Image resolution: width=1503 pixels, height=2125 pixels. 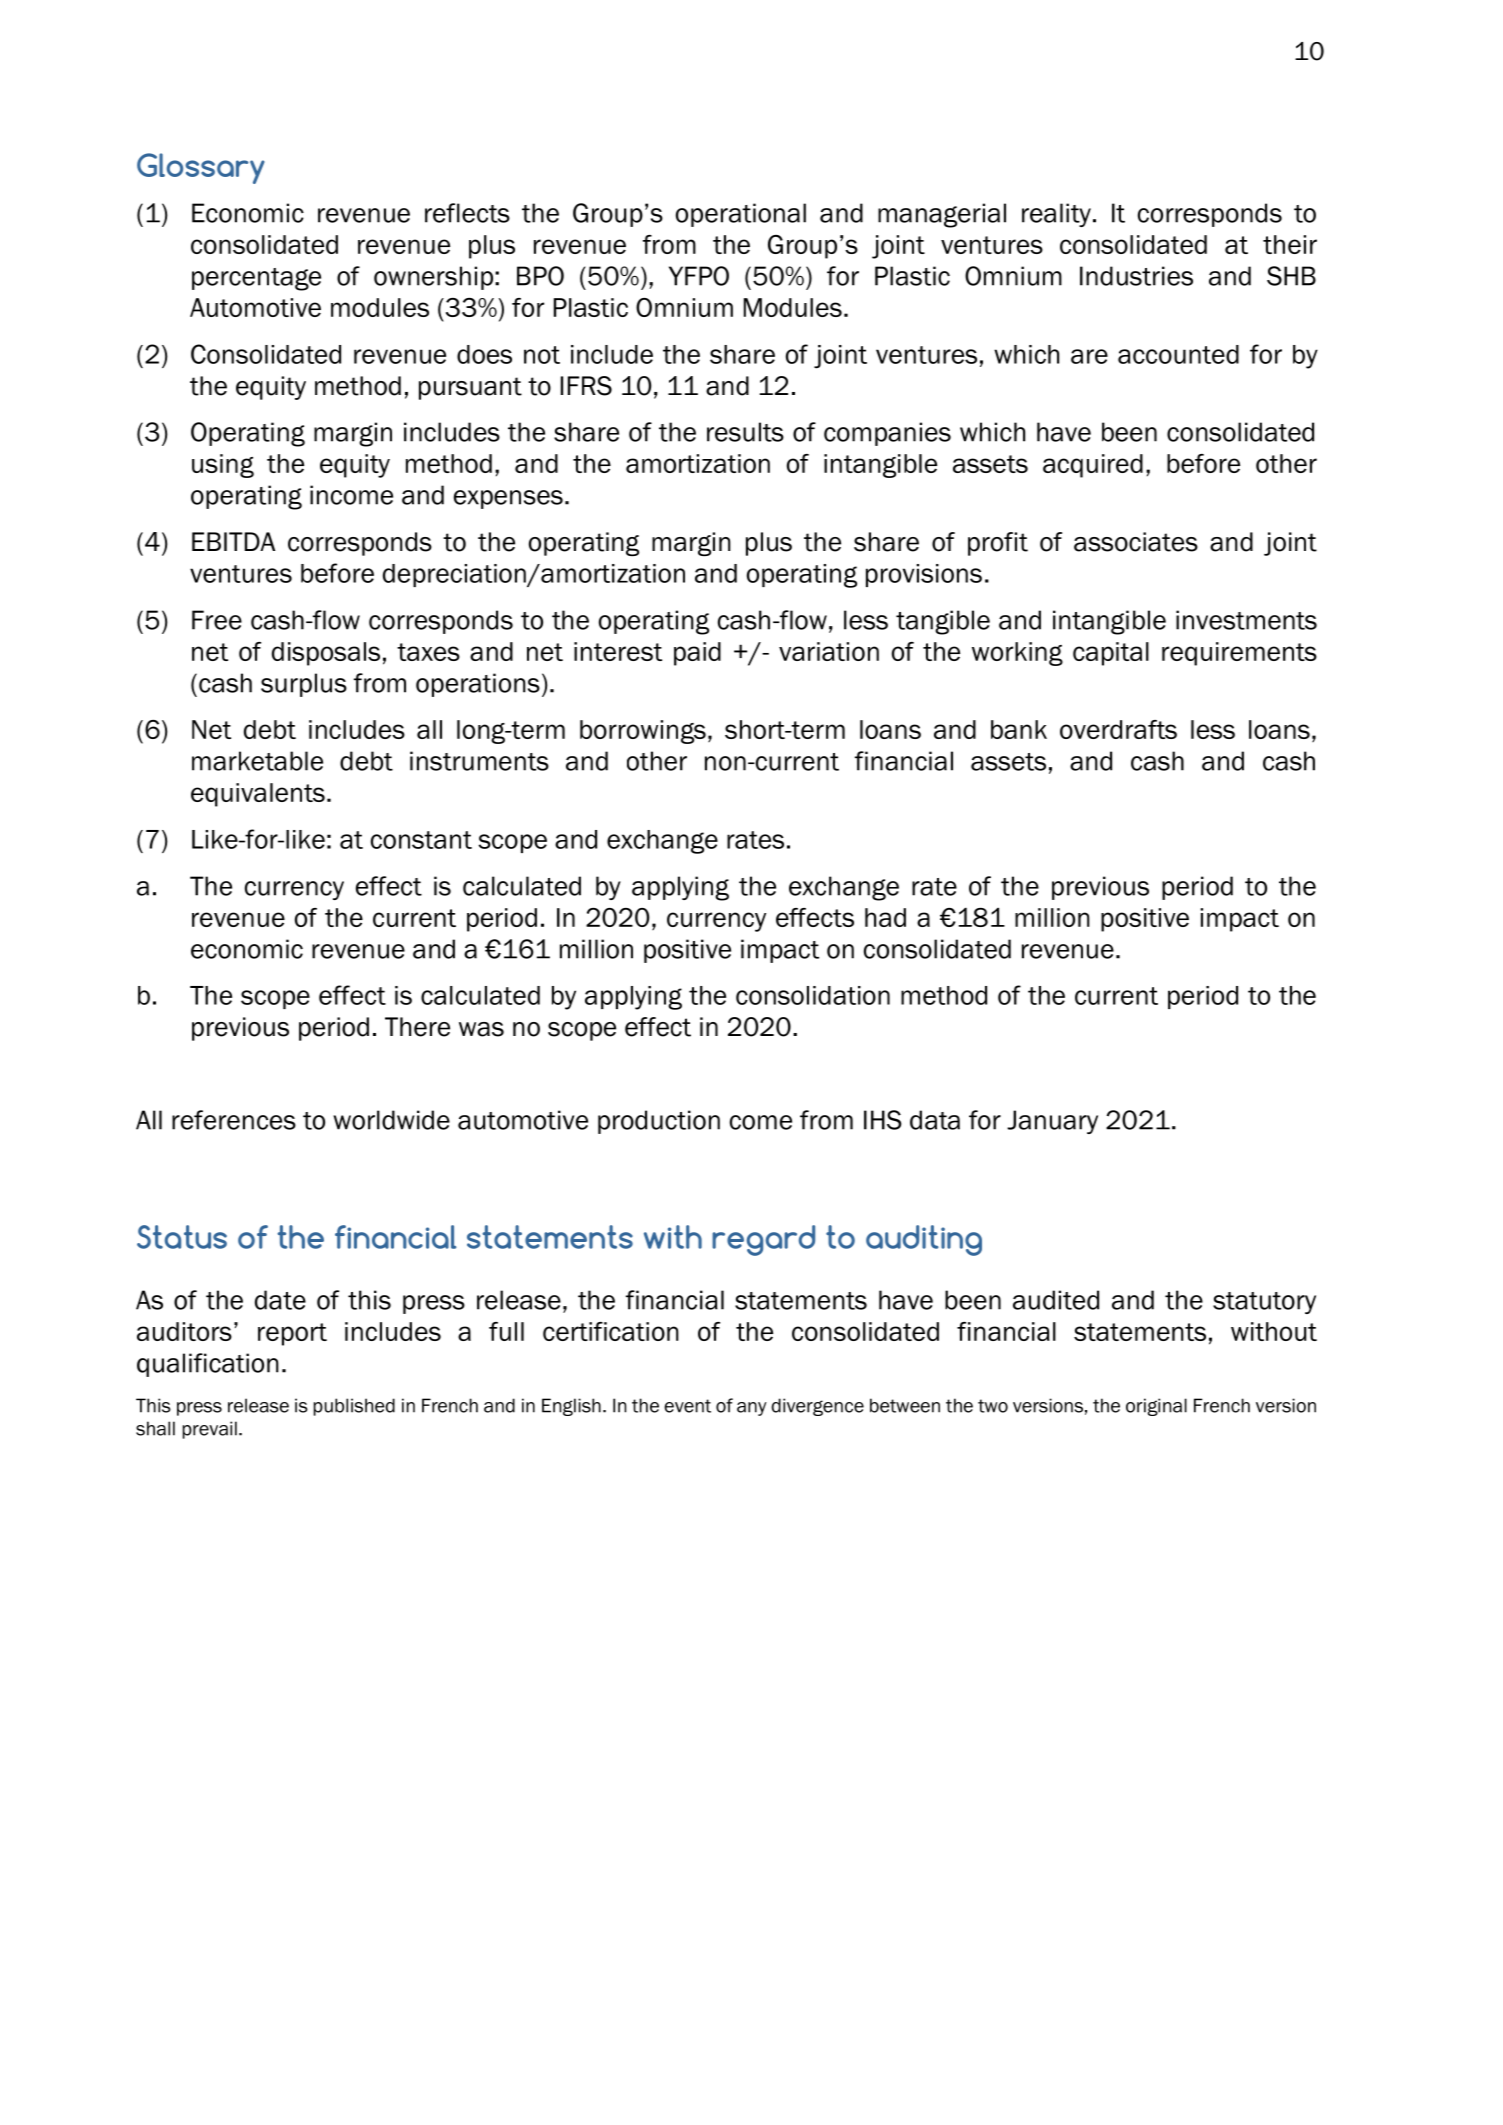 What do you see at coordinates (234, 1120) in the page?
I see `references` at bounding box center [234, 1120].
